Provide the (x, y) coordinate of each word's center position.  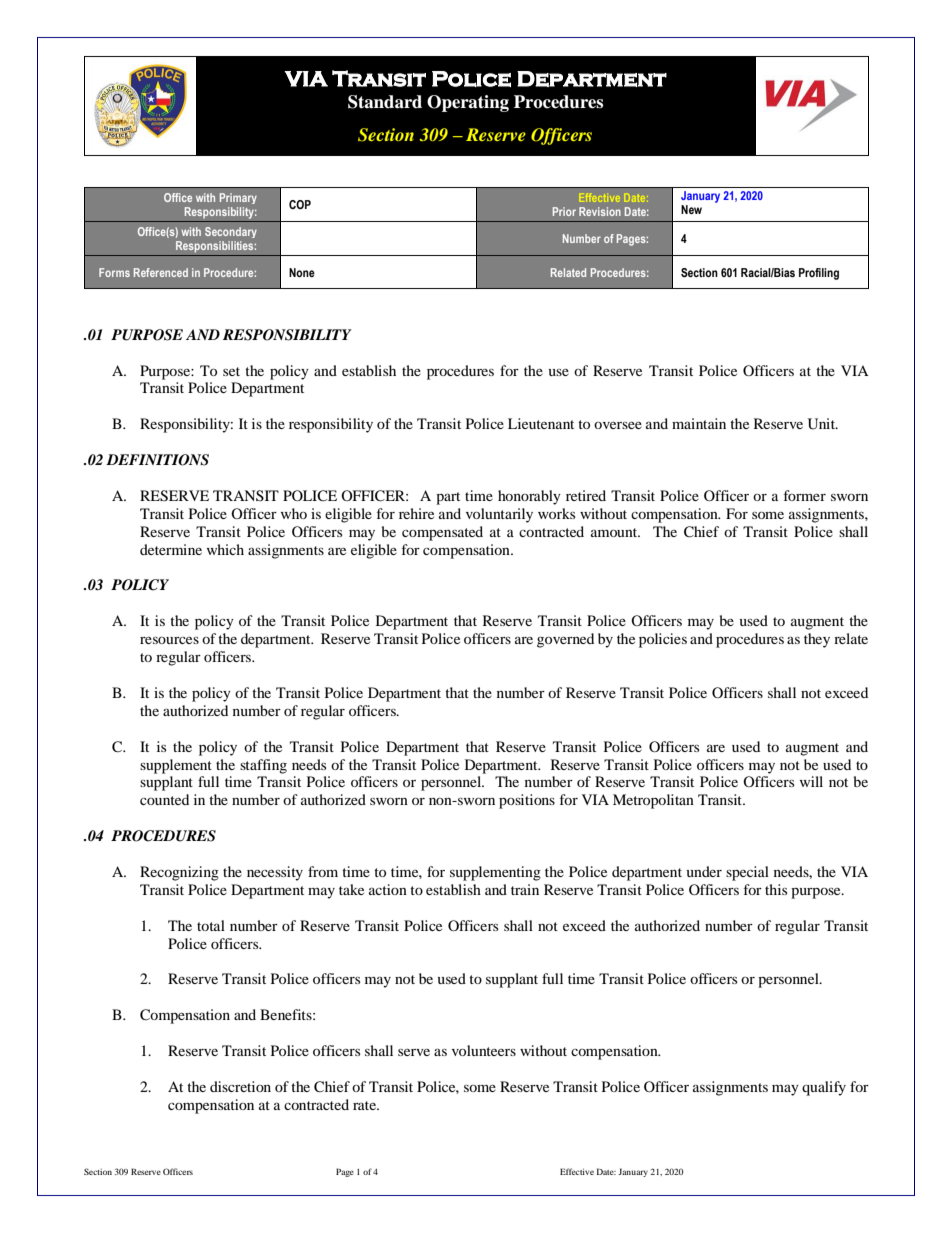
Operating (468, 103)
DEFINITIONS (157, 460)
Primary (238, 198)
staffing (263, 766)
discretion (240, 1086)
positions (527, 801)
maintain (699, 423)
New (691, 209)
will (811, 781)
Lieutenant (541, 423)
